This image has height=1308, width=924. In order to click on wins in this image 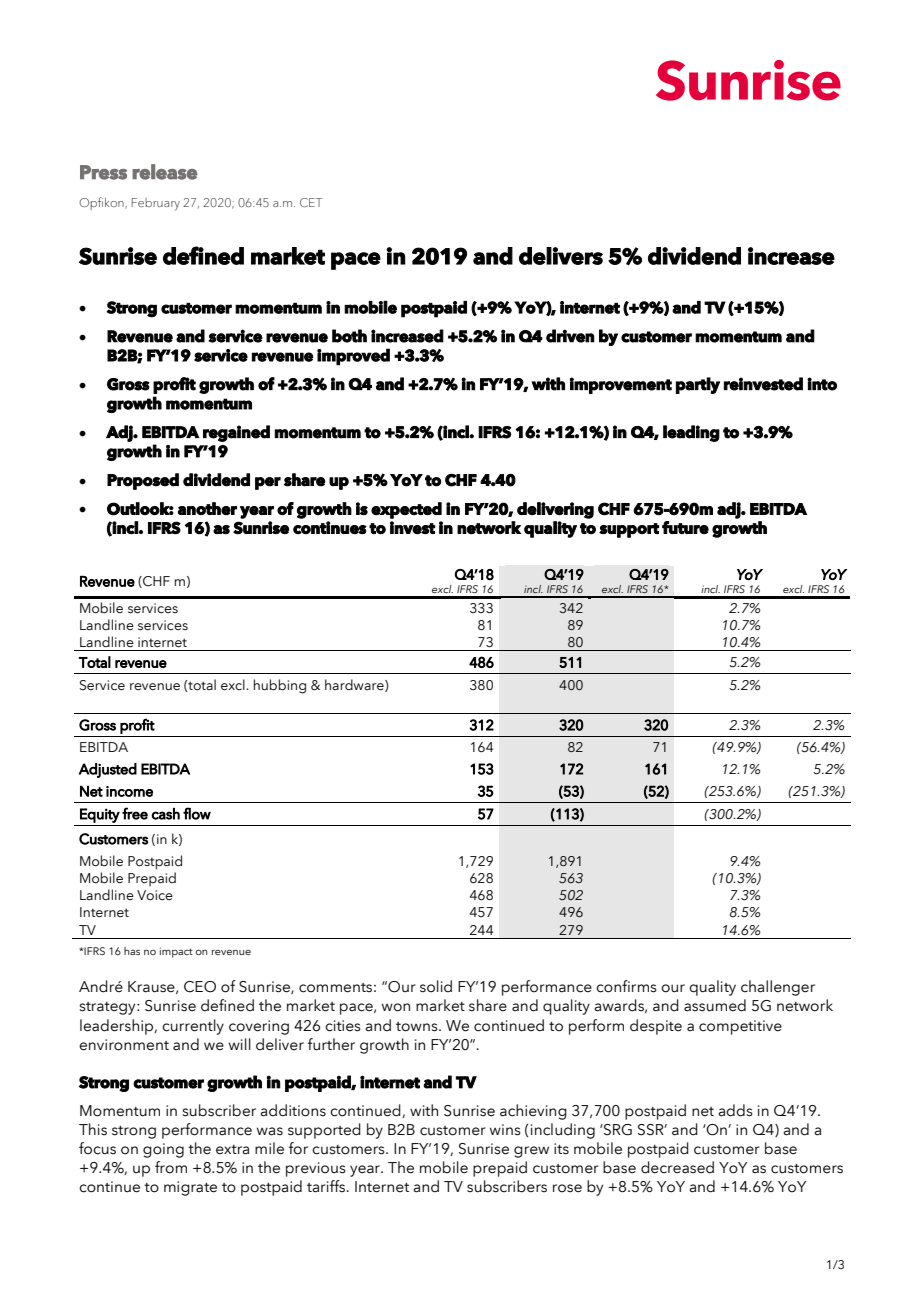, I will do `click(505, 1130)`.
